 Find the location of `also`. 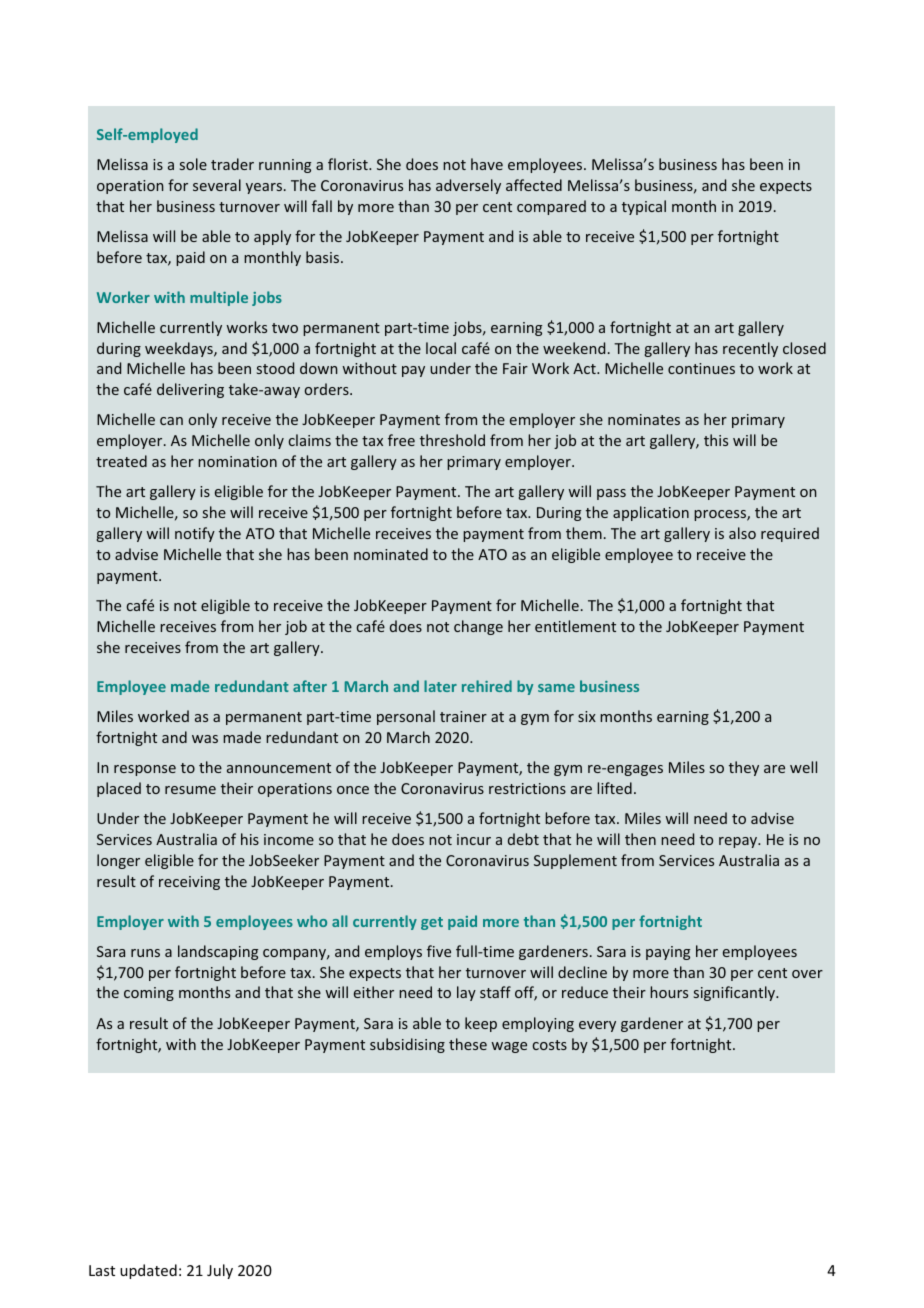

also is located at coordinates (742, 533).
